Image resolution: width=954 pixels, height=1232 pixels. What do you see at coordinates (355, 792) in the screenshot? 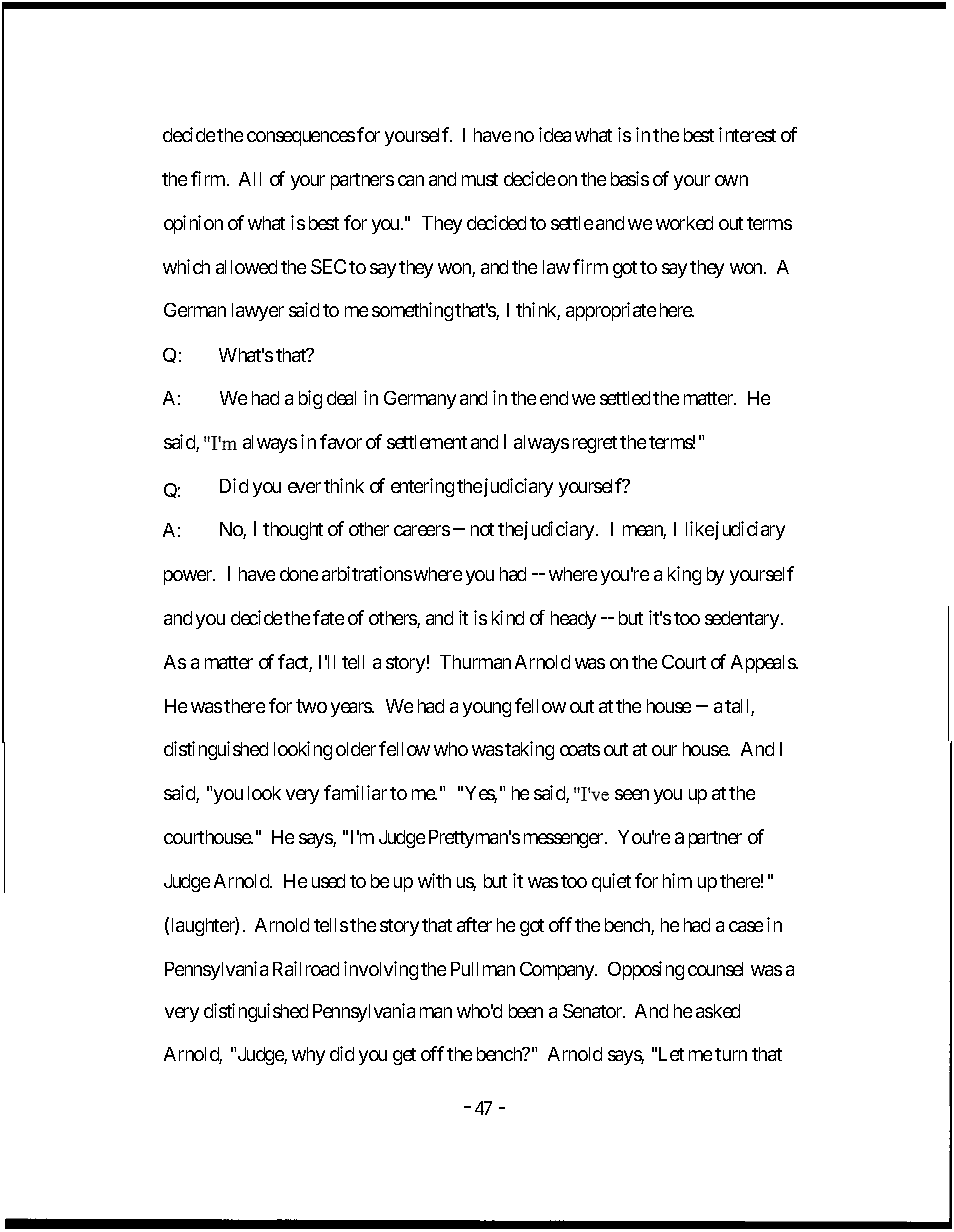
I see `familiar` at bounding box center [355, 792].
